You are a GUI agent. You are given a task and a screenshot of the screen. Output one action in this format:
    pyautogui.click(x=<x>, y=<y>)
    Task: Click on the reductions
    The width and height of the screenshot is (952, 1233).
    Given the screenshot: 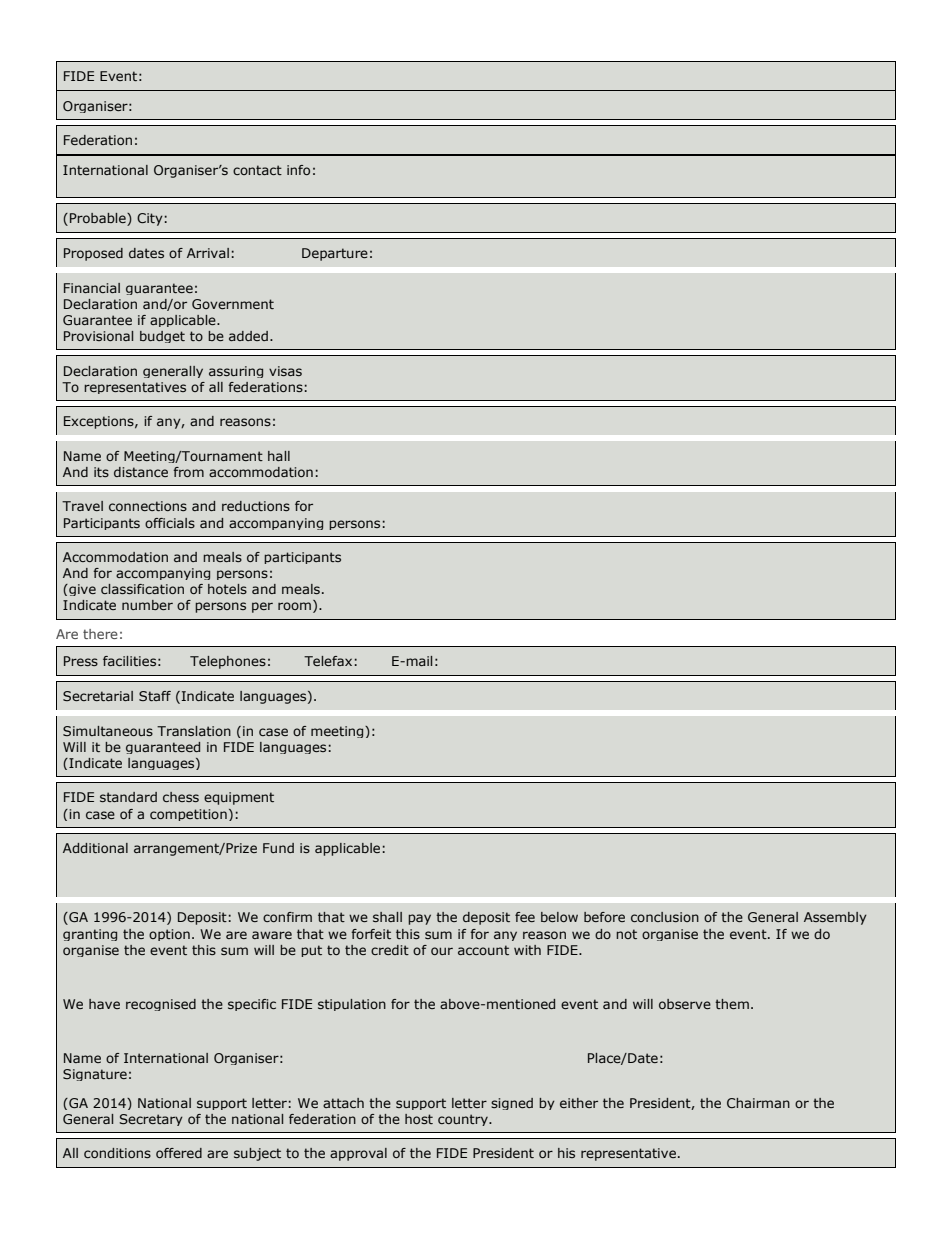 What is the action you would take?
    pyautogui.click(x=256, y=506)
